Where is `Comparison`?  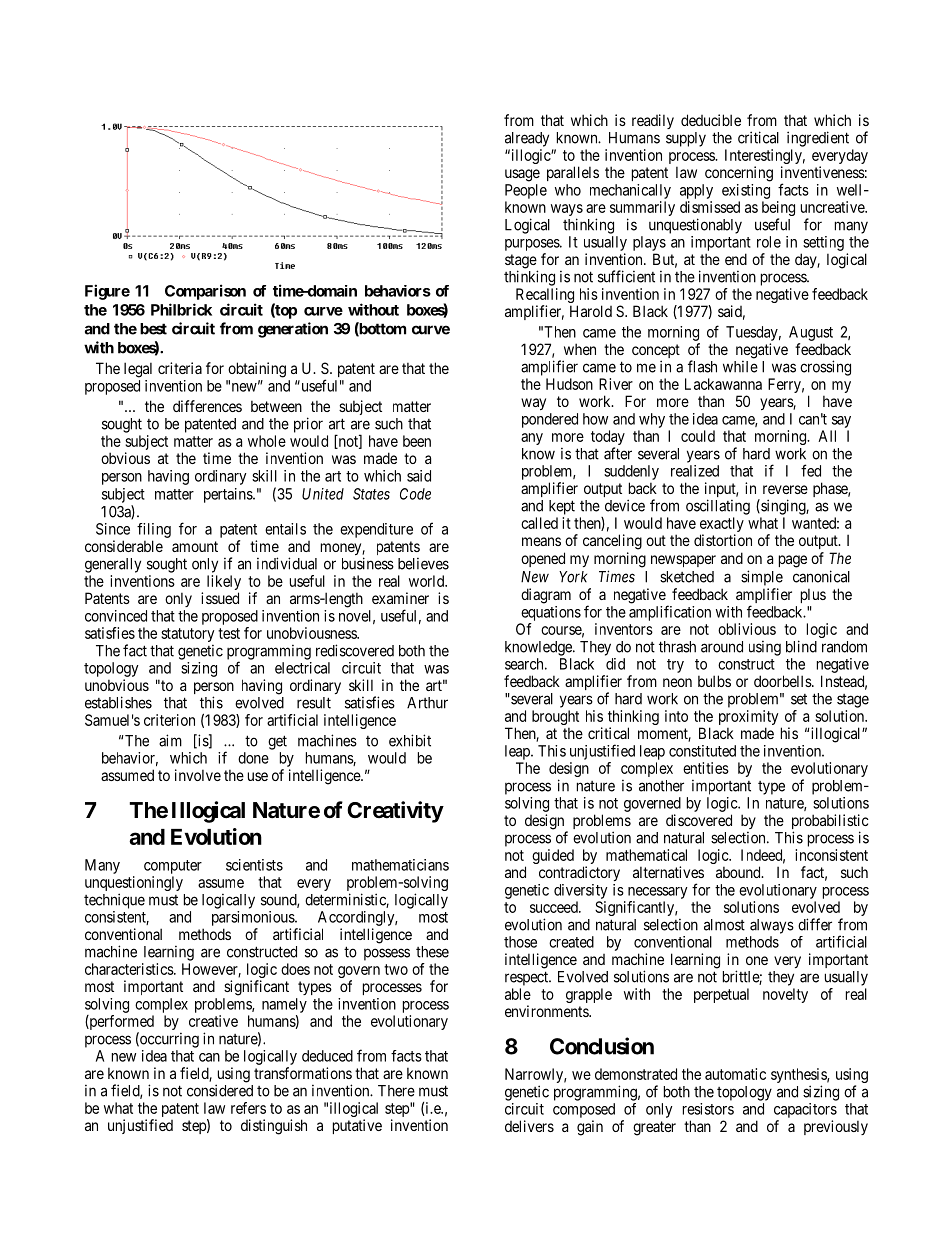
Comparison is located at coordinates (205, 292).
